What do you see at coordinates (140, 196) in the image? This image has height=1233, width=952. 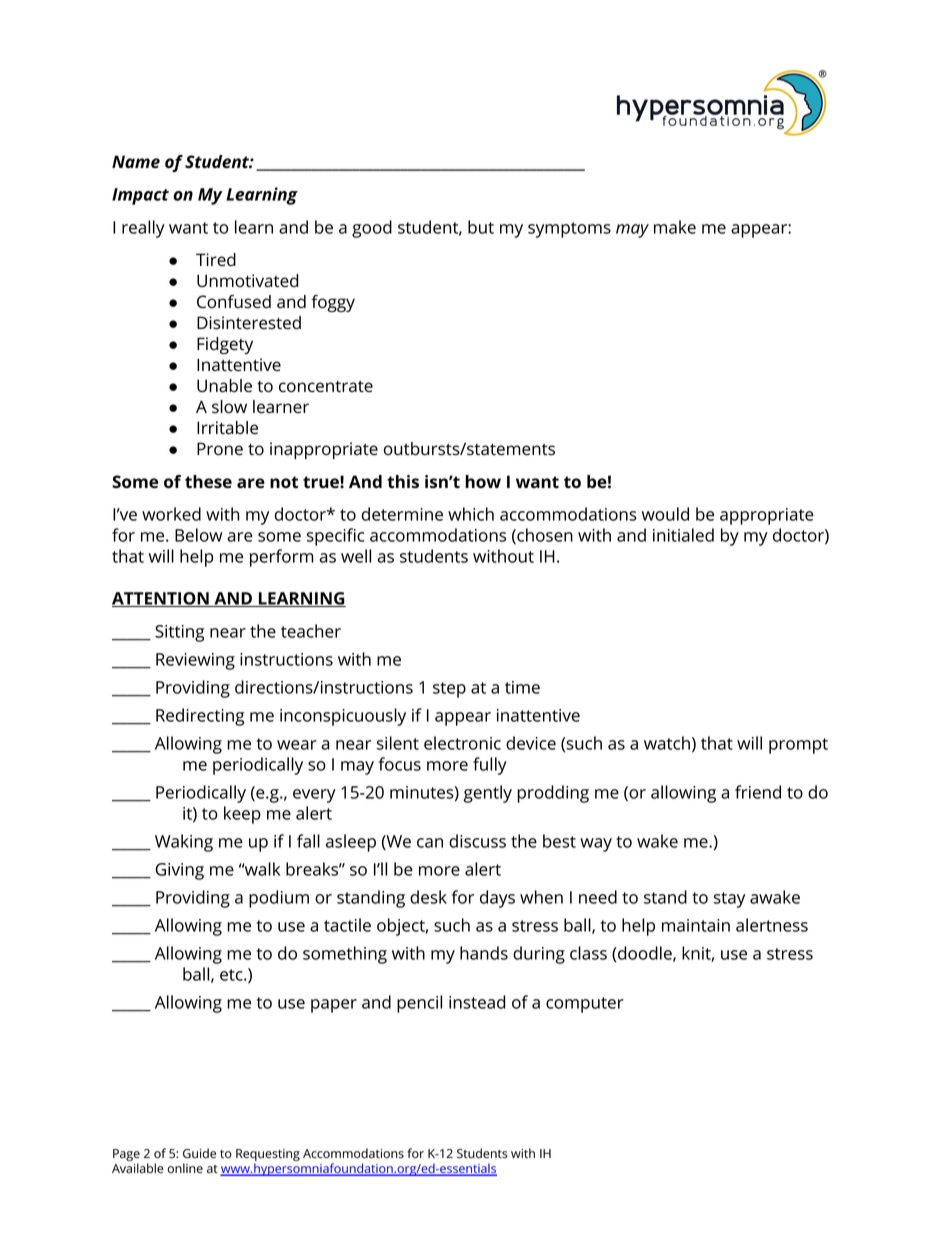 I see `Impact` at bounding box center [140, 196].
